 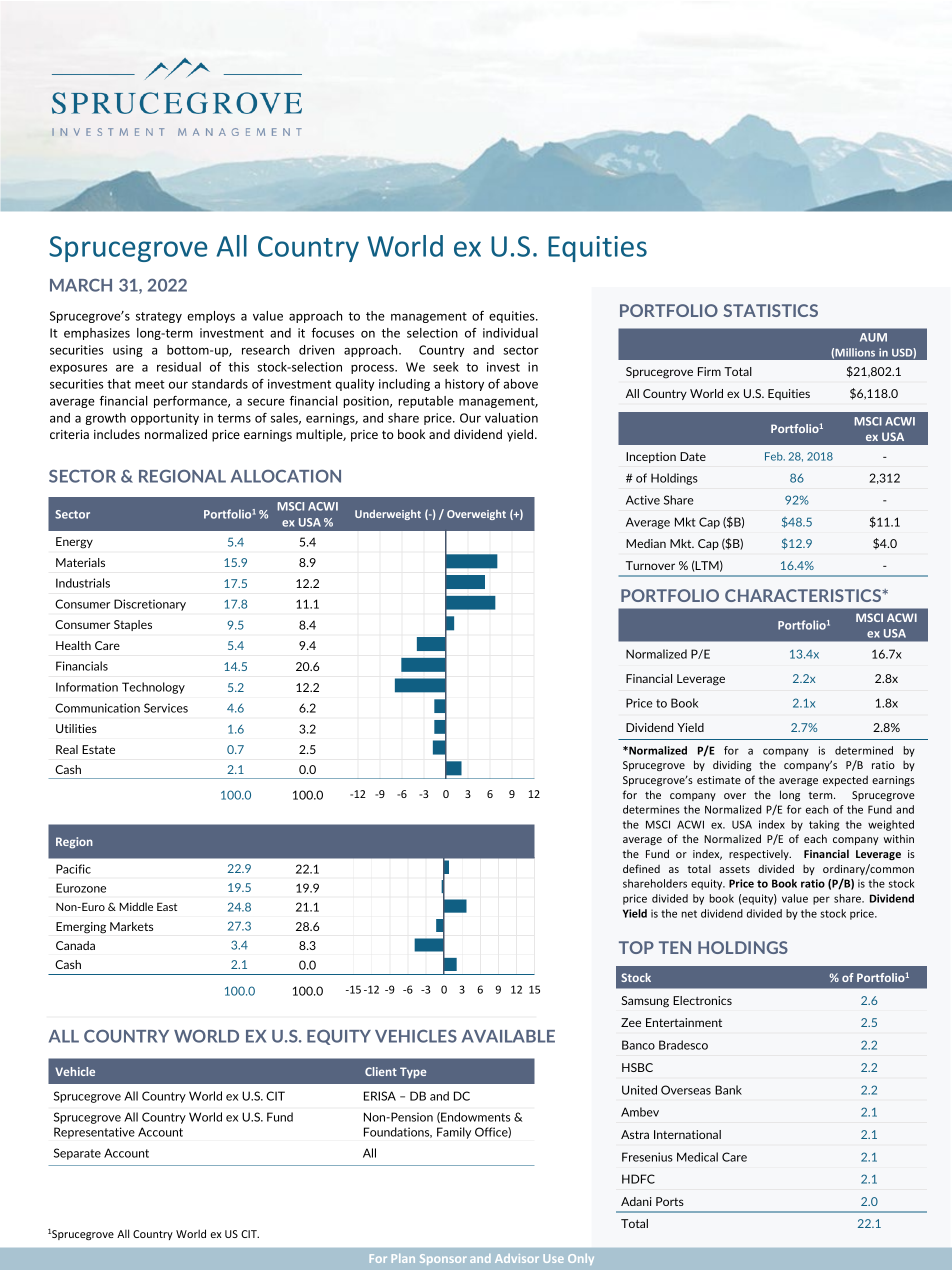 I want to click on defined, so click(x=641, y=868).
